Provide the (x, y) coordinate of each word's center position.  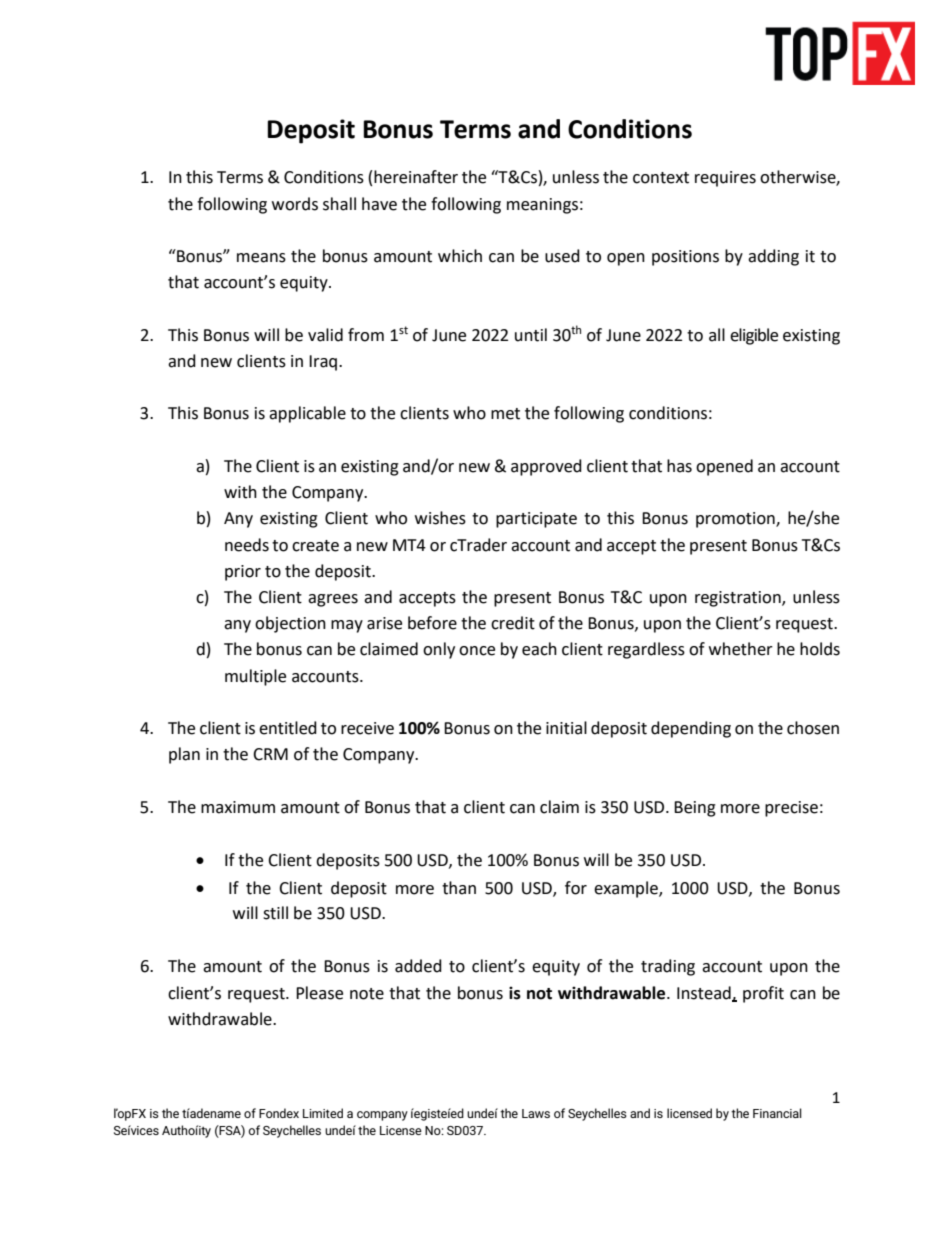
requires (725, 179)
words (295, 204)
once (477, 651)
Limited (323, 1113)
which (460, 256)
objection (290, 624)
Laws (536, 1113)
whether (741, 649)
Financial (777, 1113)
